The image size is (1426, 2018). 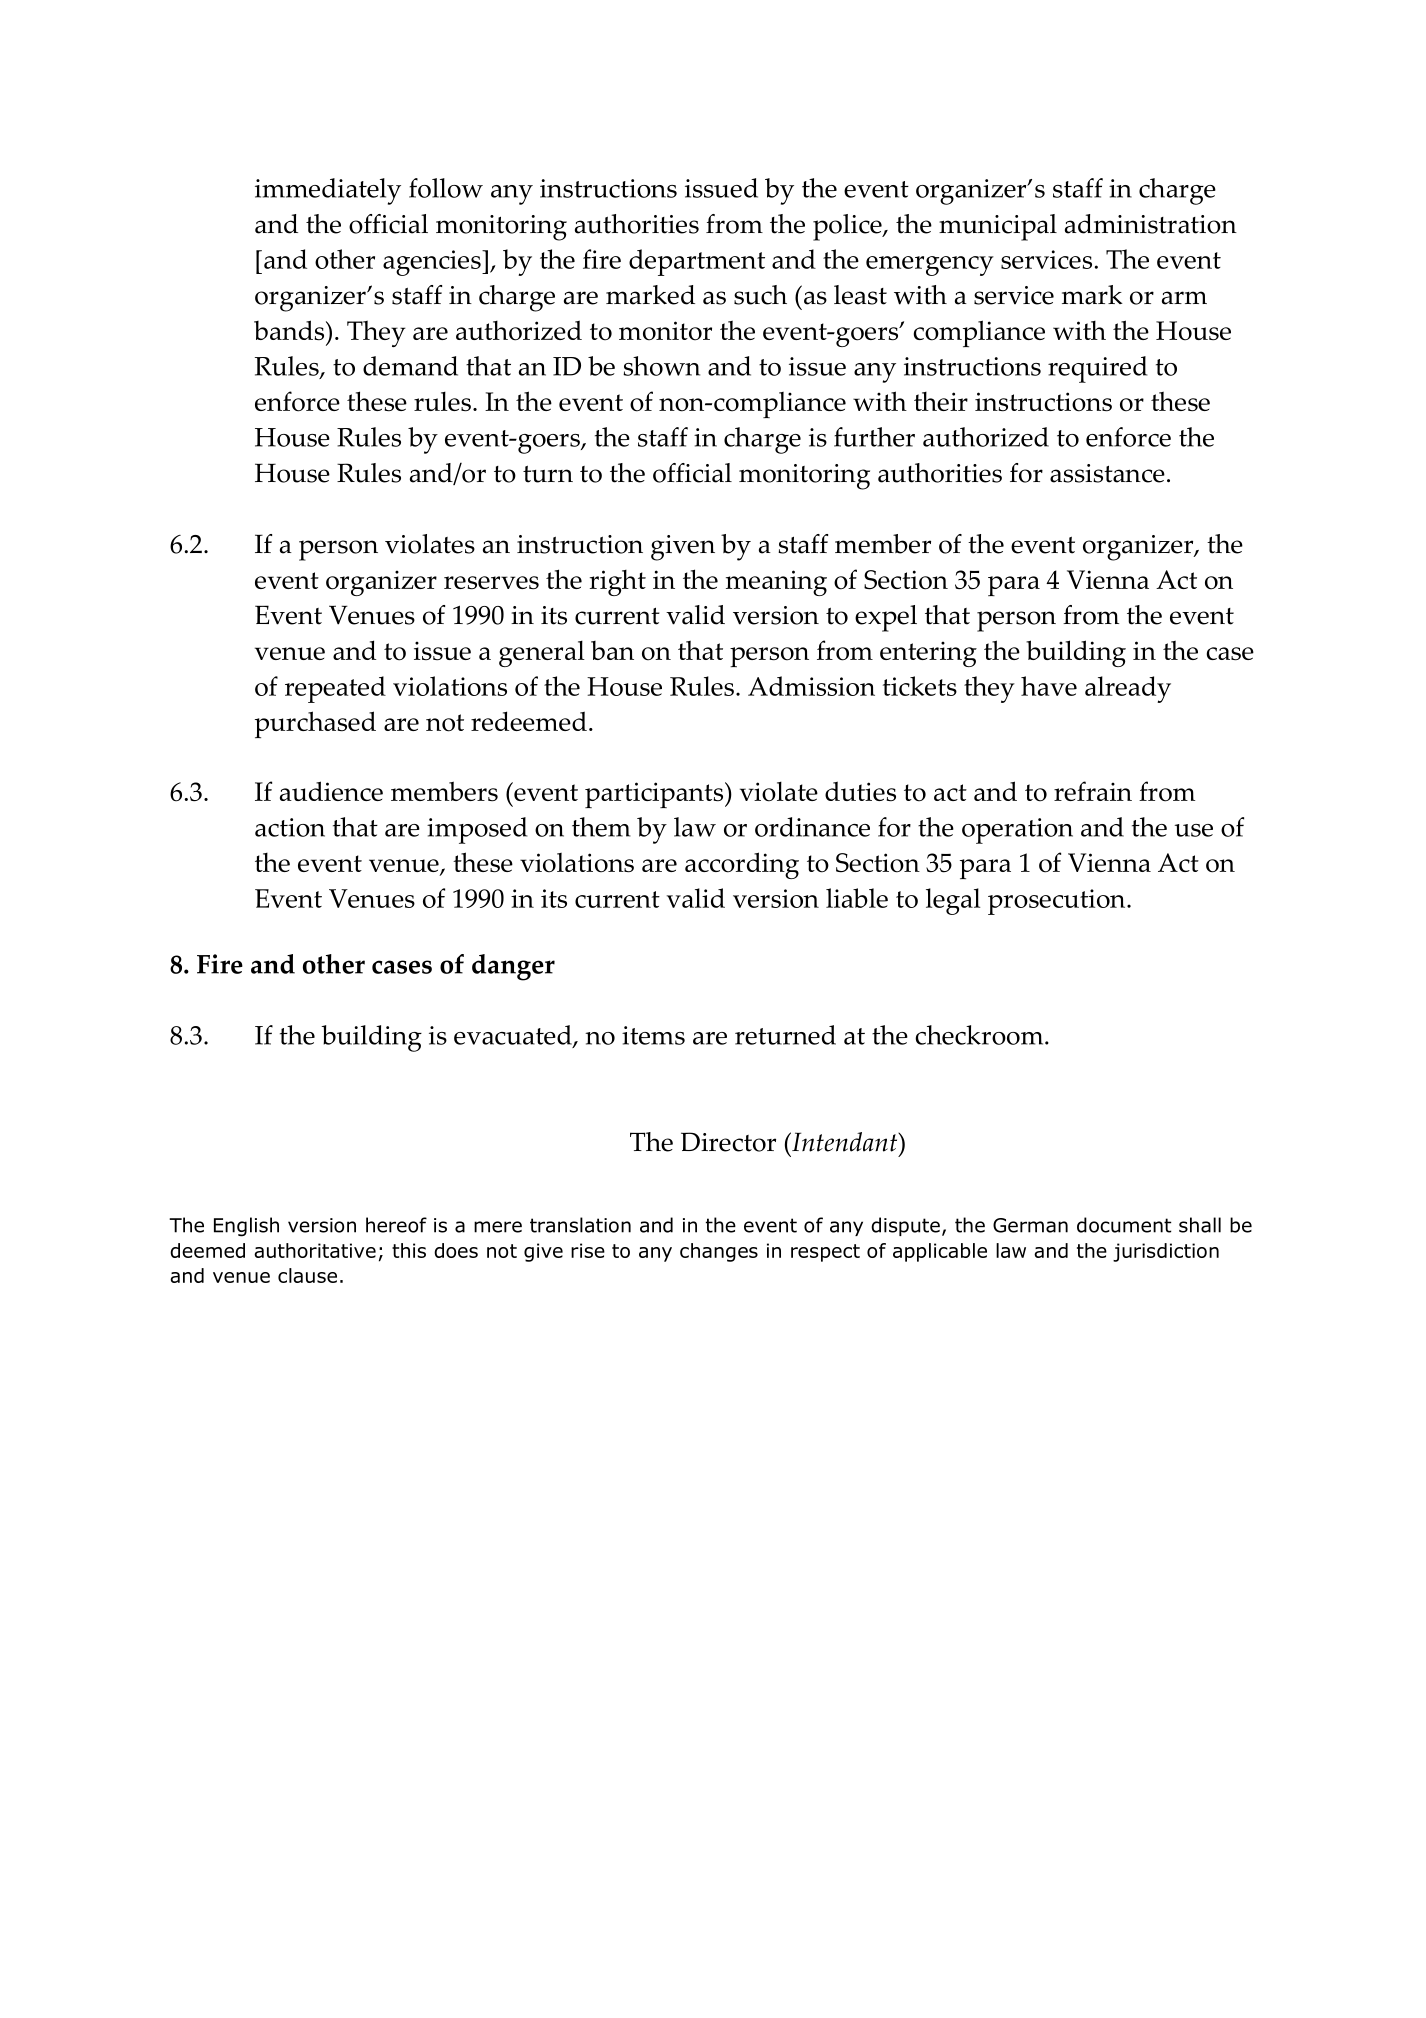 What do you see at coordinates (328, 191) in the screenshot?
I see `immediately` at bounding box center [328, 191].
